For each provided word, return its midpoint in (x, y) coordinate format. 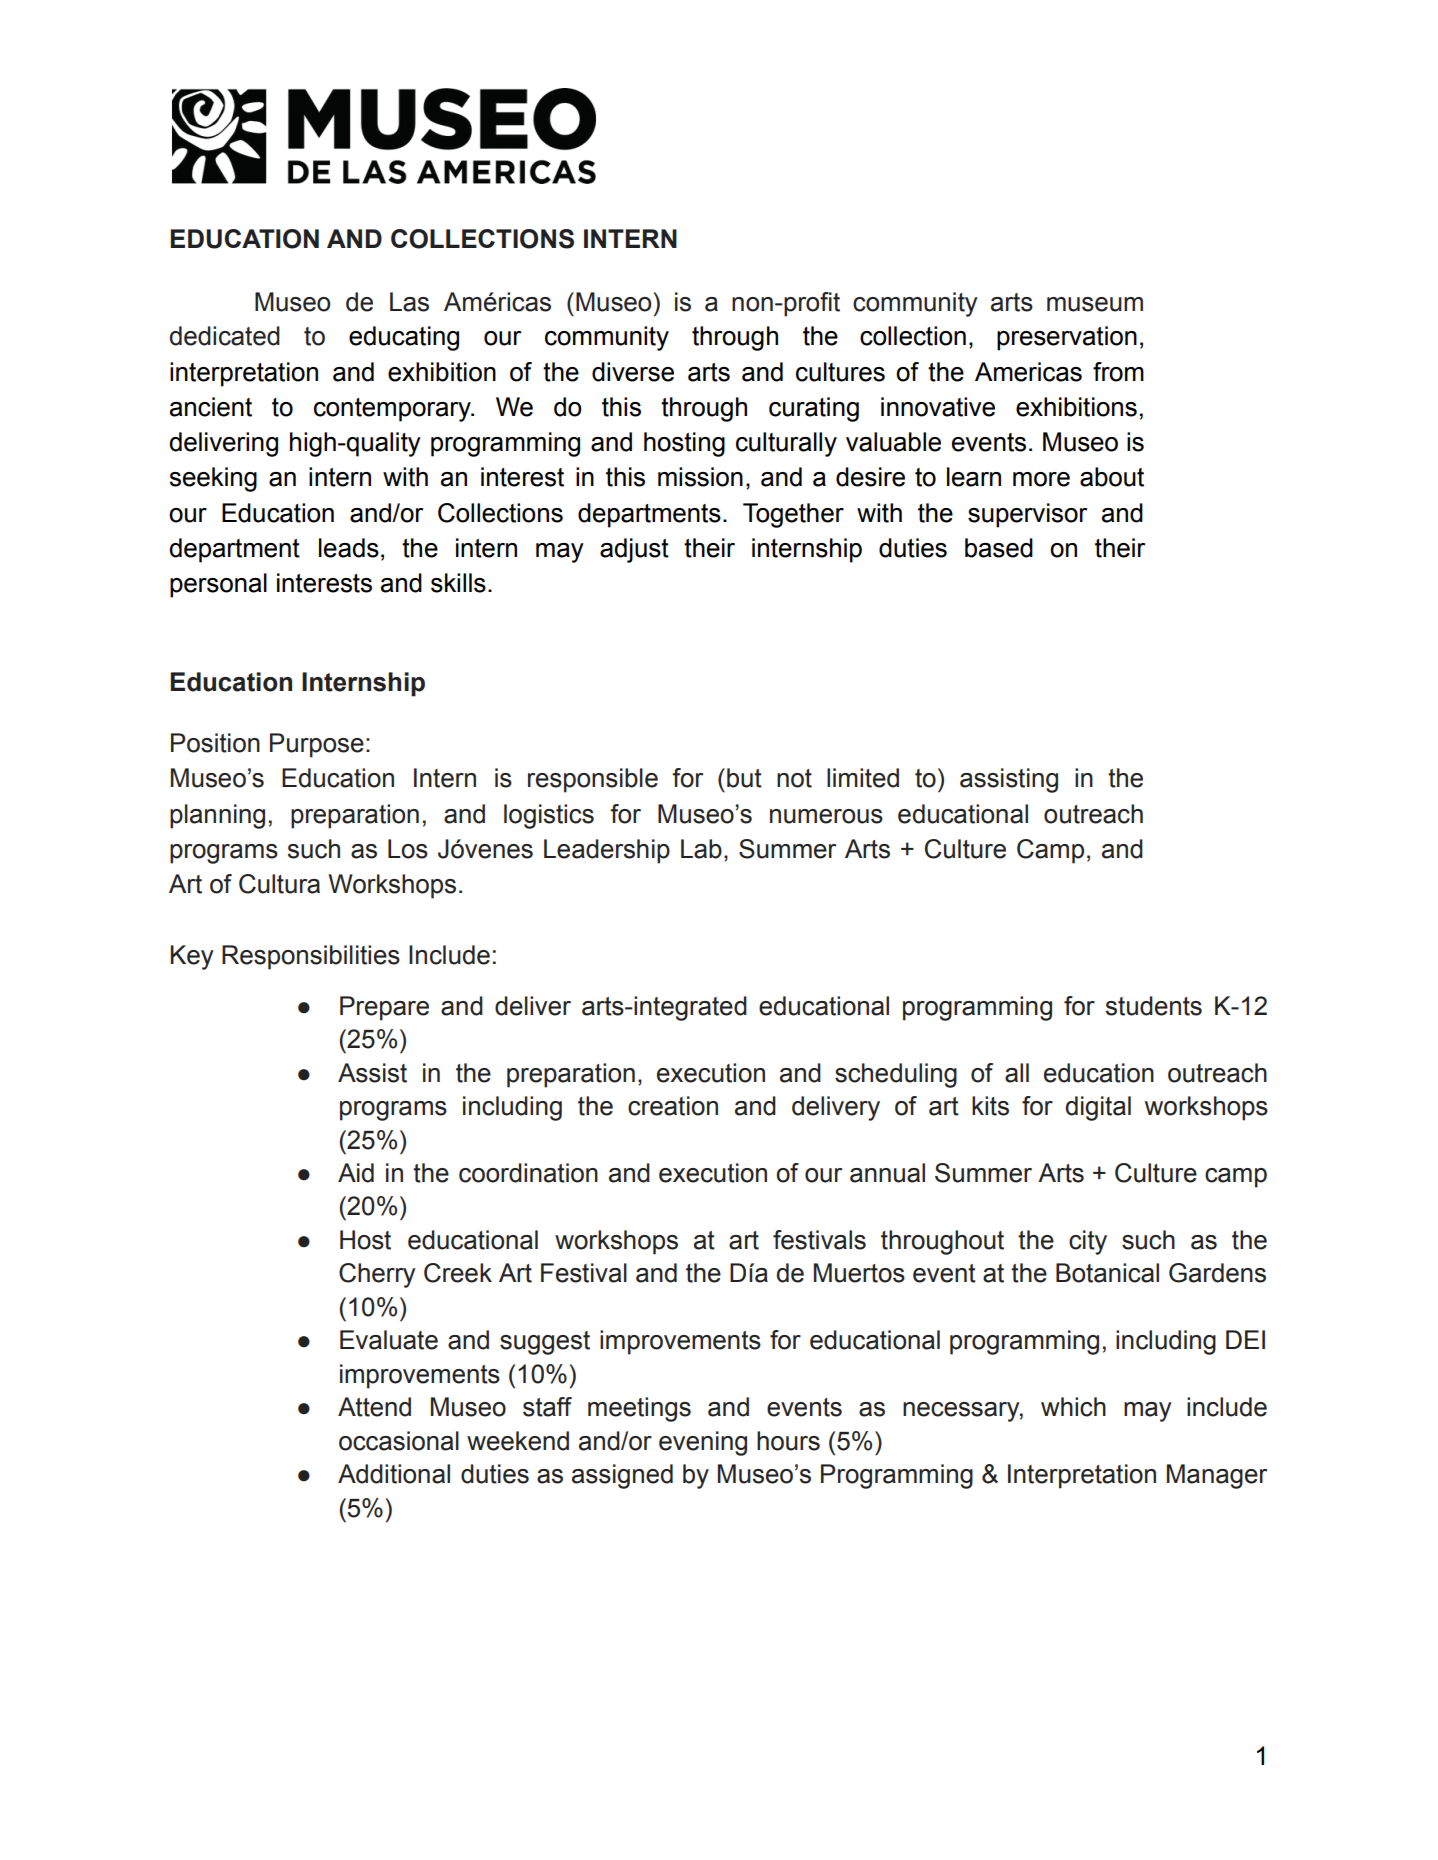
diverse (633, 372)
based (999, 548)
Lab (701, 849)
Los (408, 849)
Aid (356, 1173)
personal (218, 585)
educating (404, 338)
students (1154, 1006)
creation (673, 1106)
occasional (399, 1441)
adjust (634, 550)
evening (703, 1443)
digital (1098, 1108)
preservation (1067, 338)
